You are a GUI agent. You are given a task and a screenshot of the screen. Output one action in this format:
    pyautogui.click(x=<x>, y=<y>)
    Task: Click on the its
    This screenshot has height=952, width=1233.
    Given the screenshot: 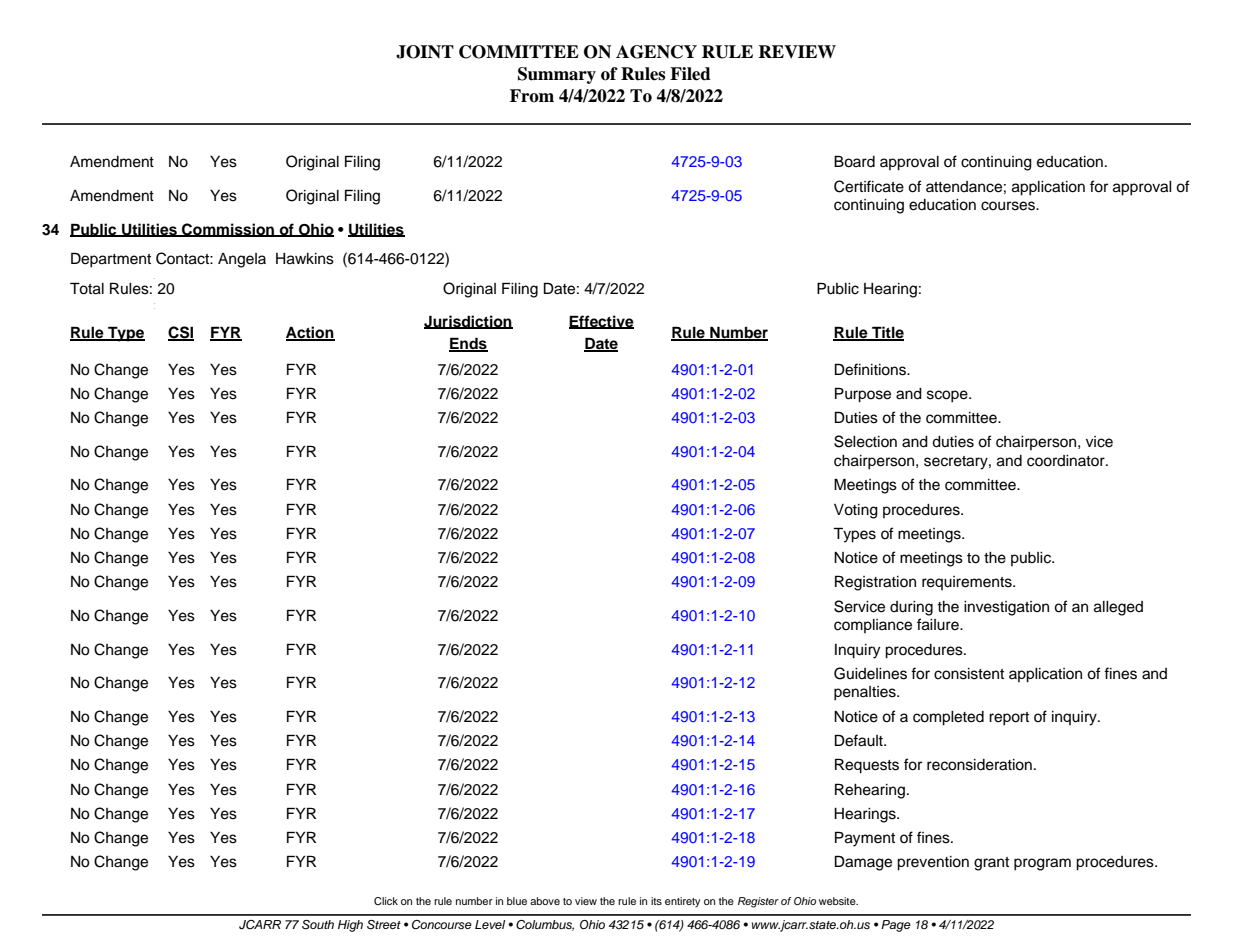 What is the action you would take?
    pyautogui.click(x=656, y=901)
